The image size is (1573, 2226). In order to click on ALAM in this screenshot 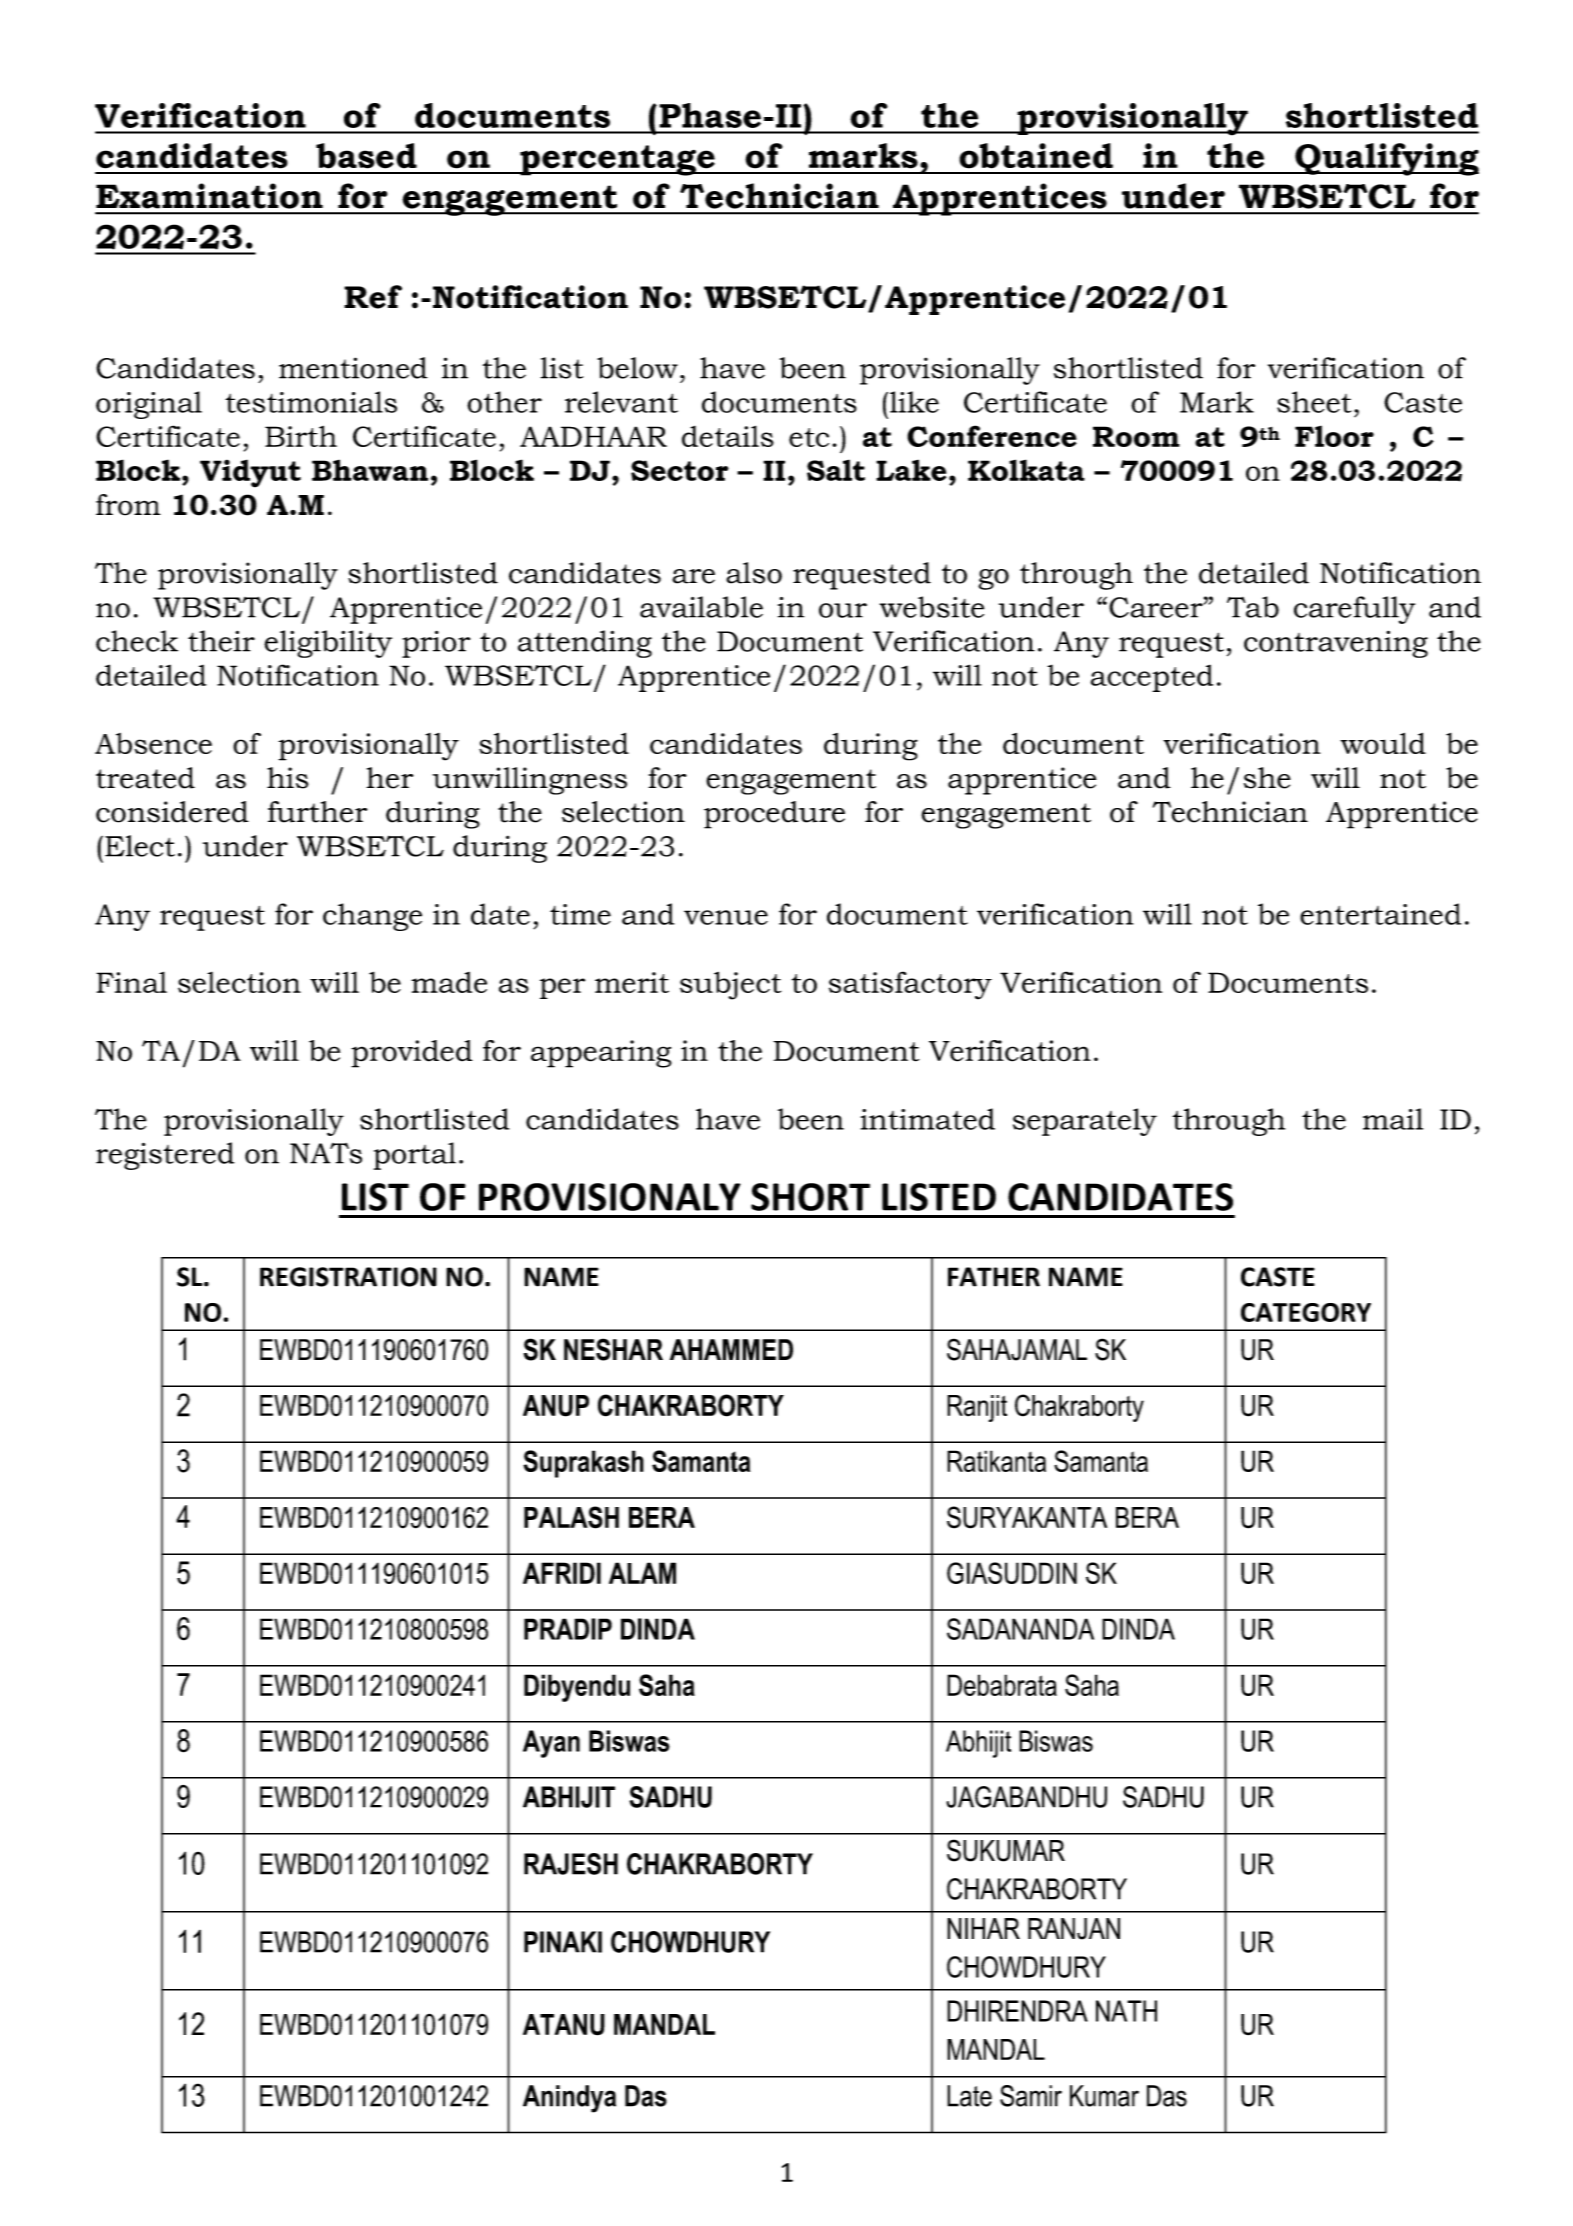, I will do `click(642, 1573)`.
